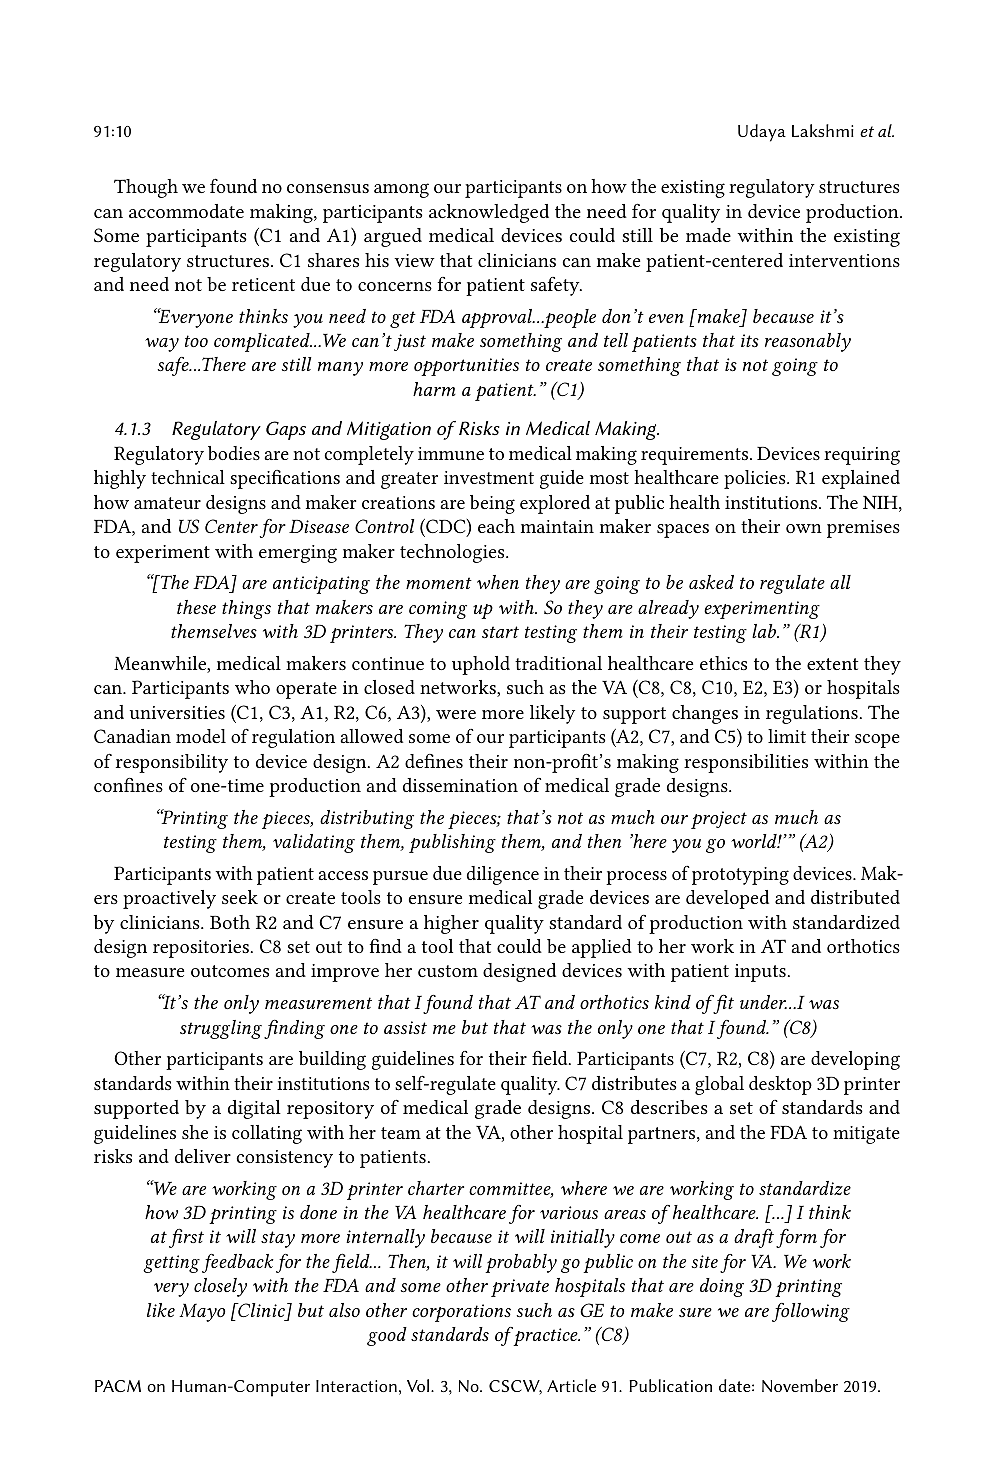  I want to click on November, so click(800, 1385).
